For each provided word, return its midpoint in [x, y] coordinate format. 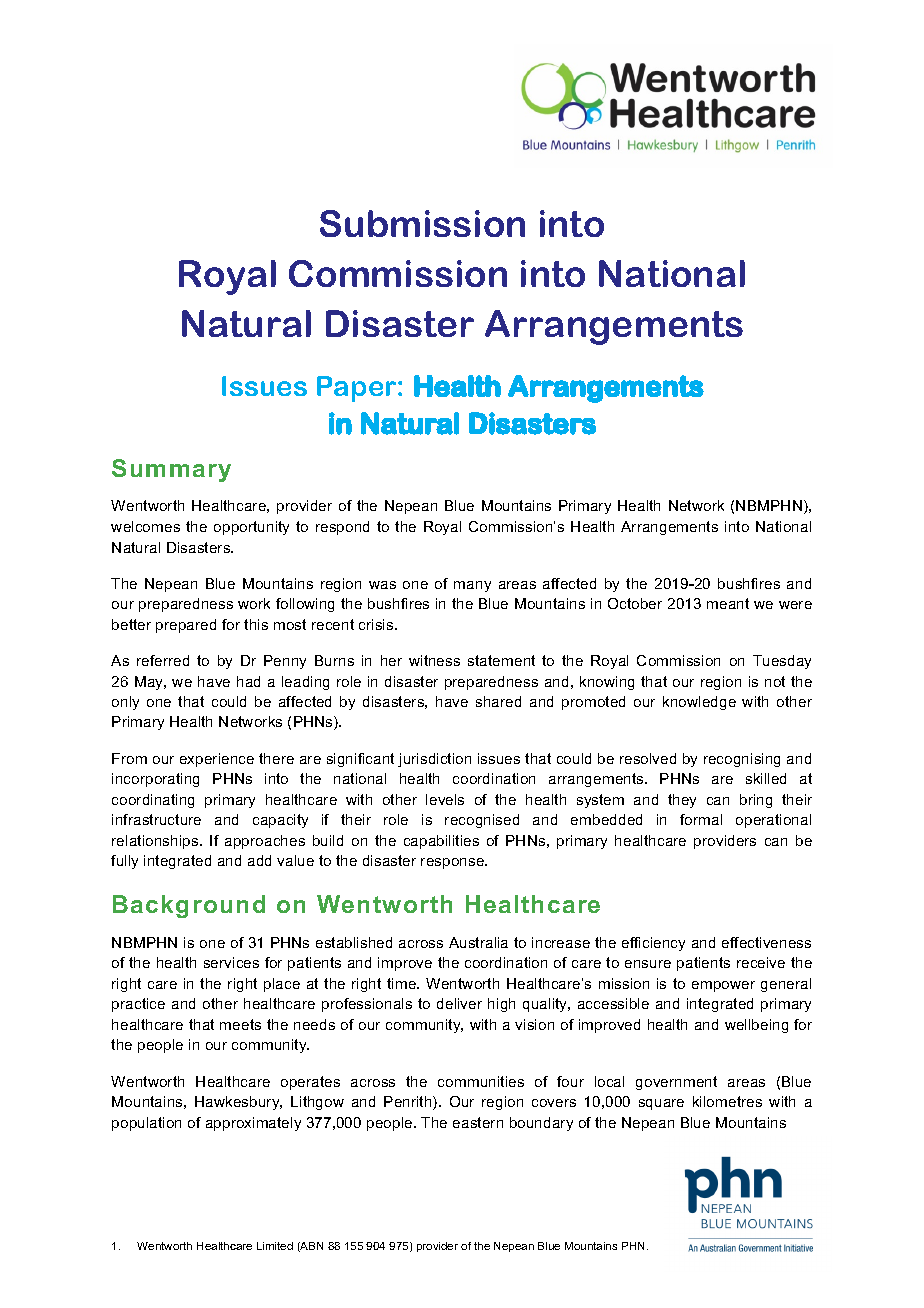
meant [728, 603]
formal [701, 819]
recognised [482, 821]
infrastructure [156, 819]
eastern [478, 1122]
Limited [275, 1246]
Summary [171, 470]
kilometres [727, 1101]
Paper [358, 389]
